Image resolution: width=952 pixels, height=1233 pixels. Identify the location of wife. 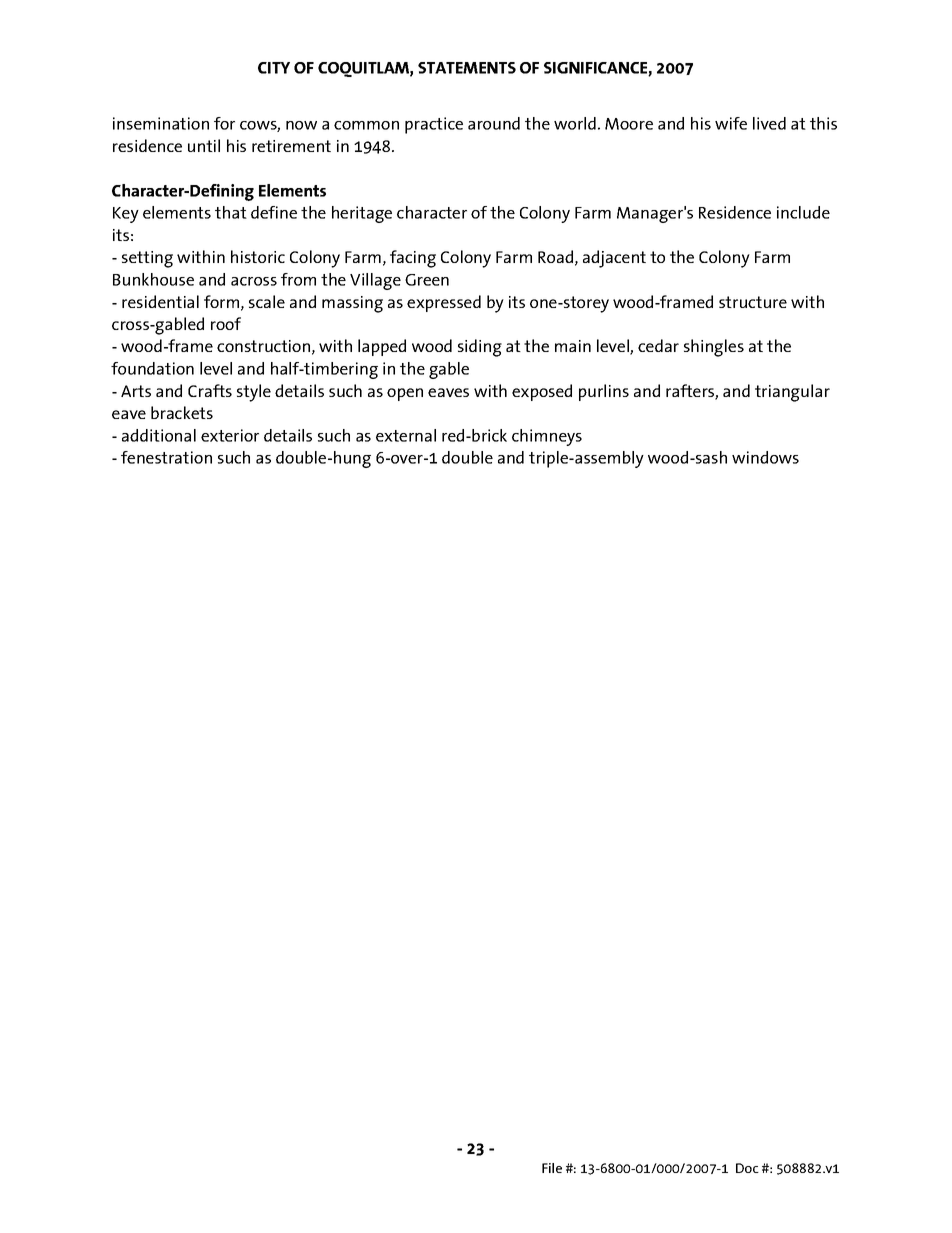
(731, 123).
